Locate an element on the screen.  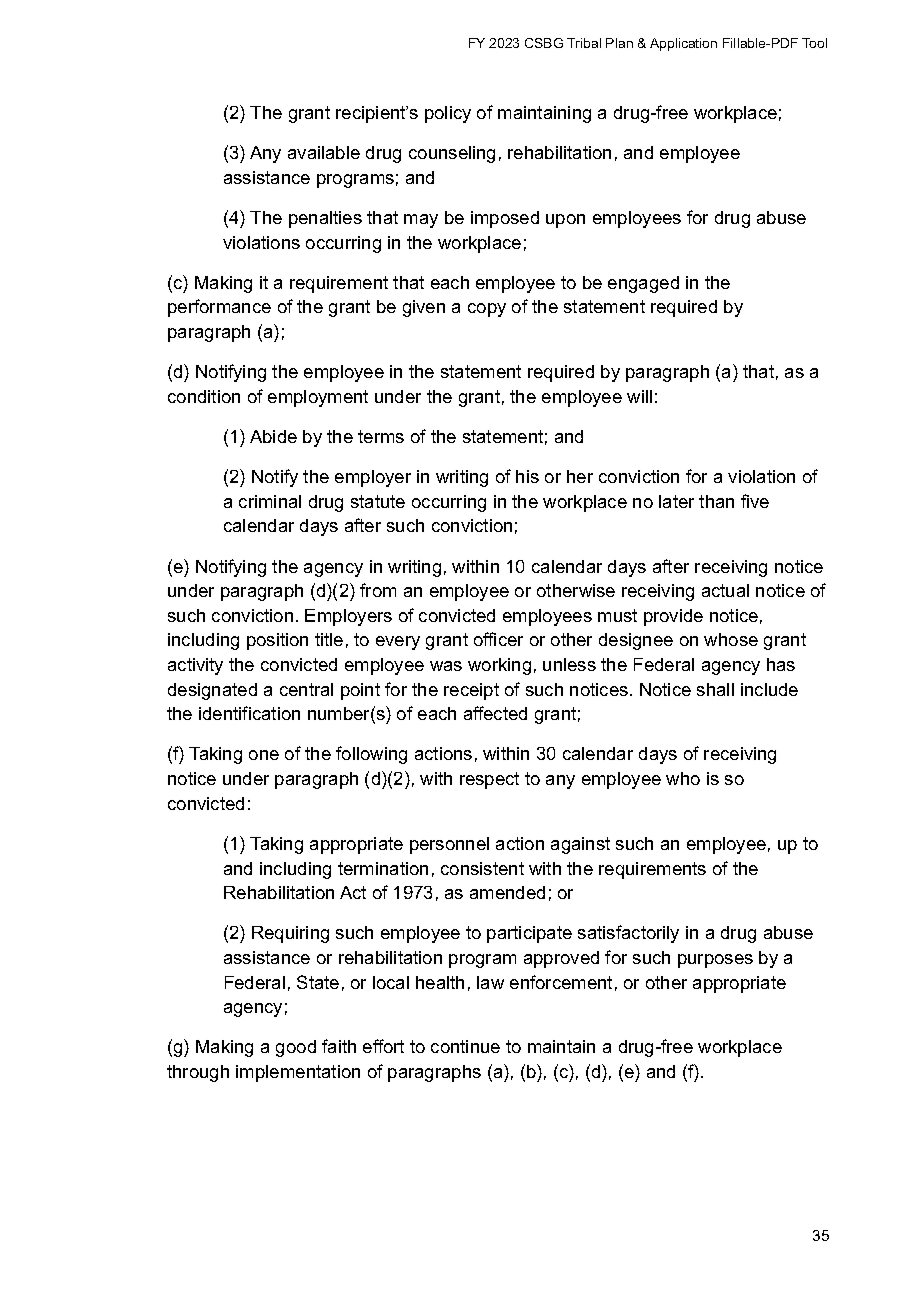
officer is located at coordinates (498, 639).
